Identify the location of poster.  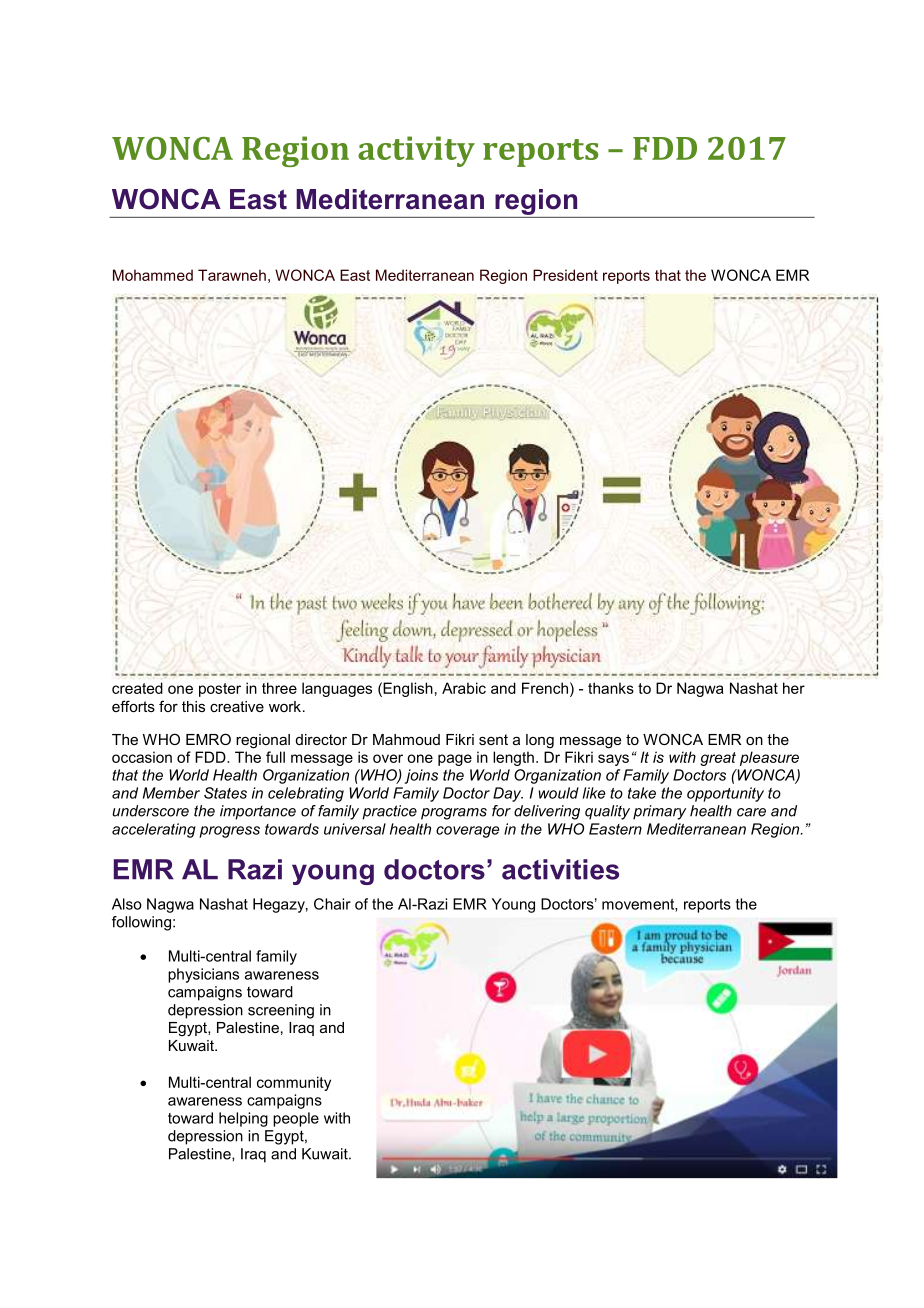
(220, 690).
